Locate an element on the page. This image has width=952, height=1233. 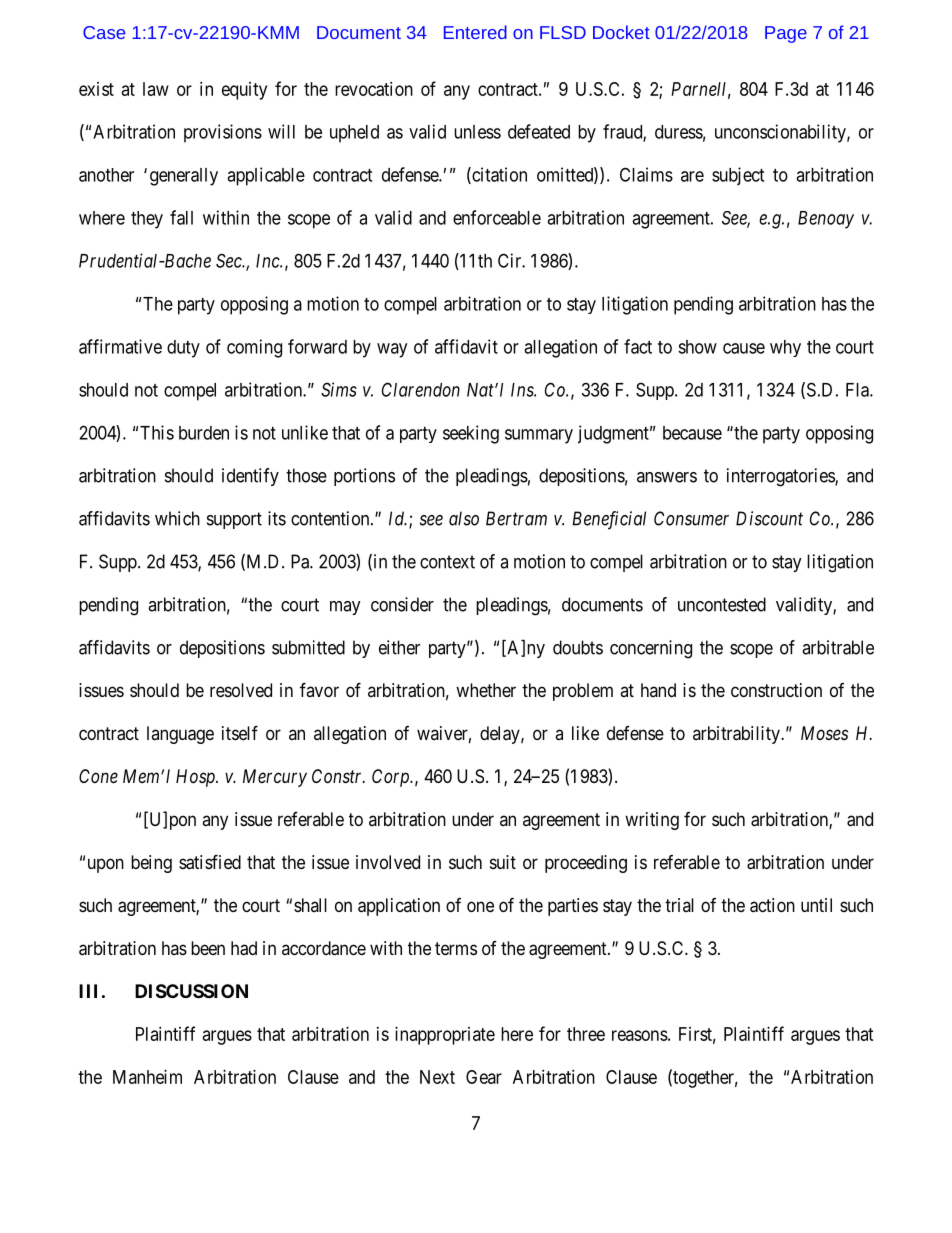
duty is located at coordinates (183, 349).
